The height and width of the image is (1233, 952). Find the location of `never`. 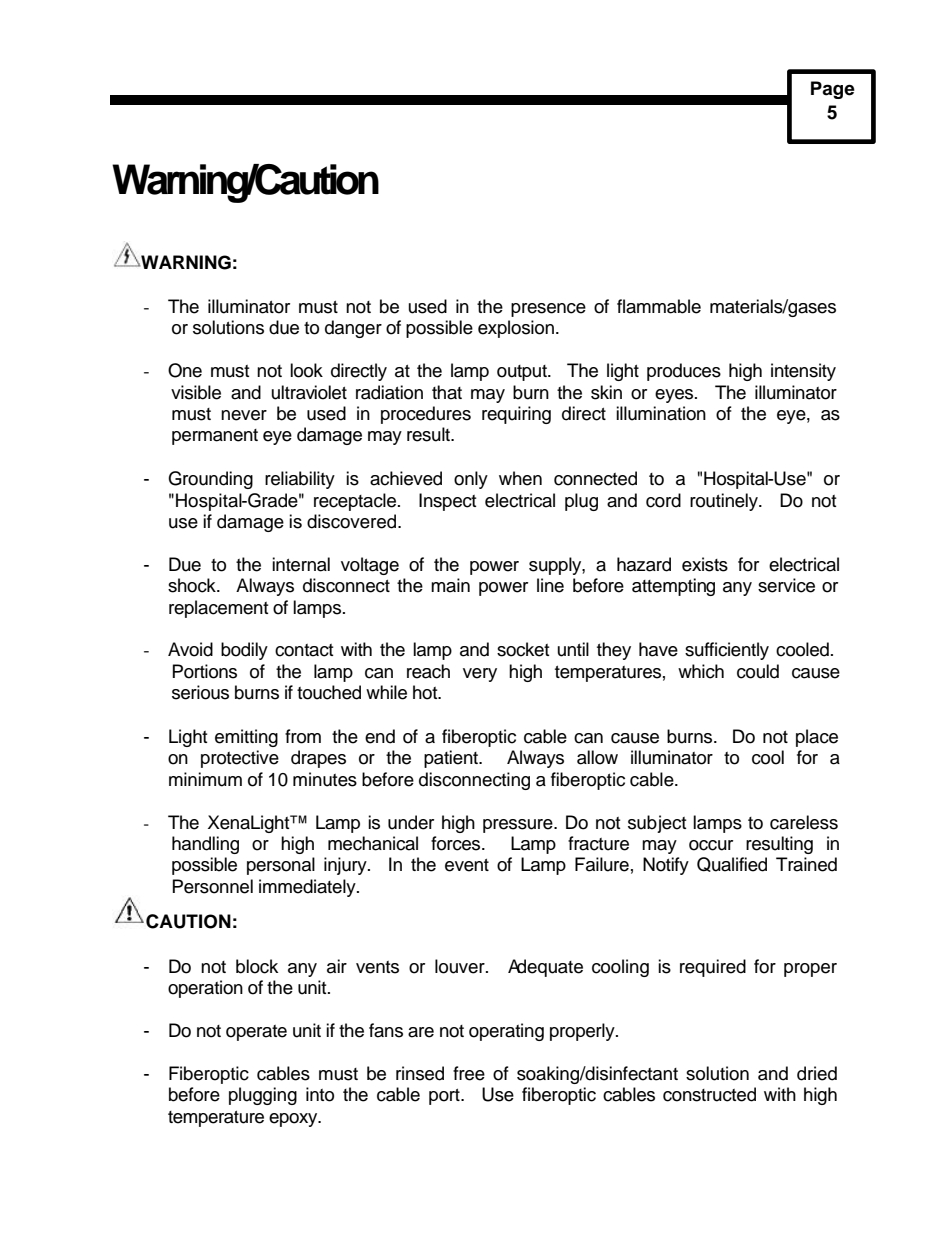

never is located at coordinates (244, 415).
